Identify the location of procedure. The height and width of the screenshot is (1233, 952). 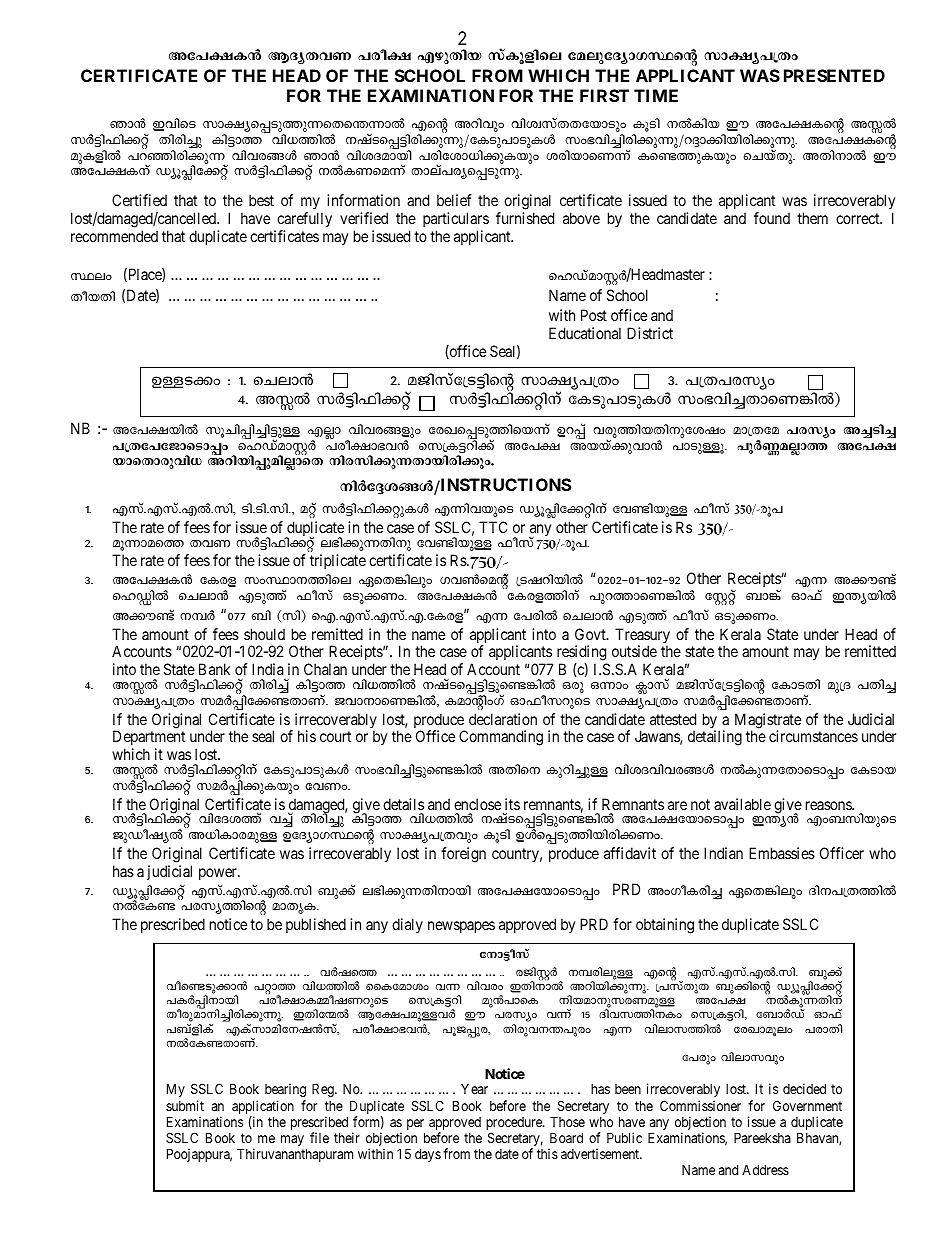
(515, 1125).
